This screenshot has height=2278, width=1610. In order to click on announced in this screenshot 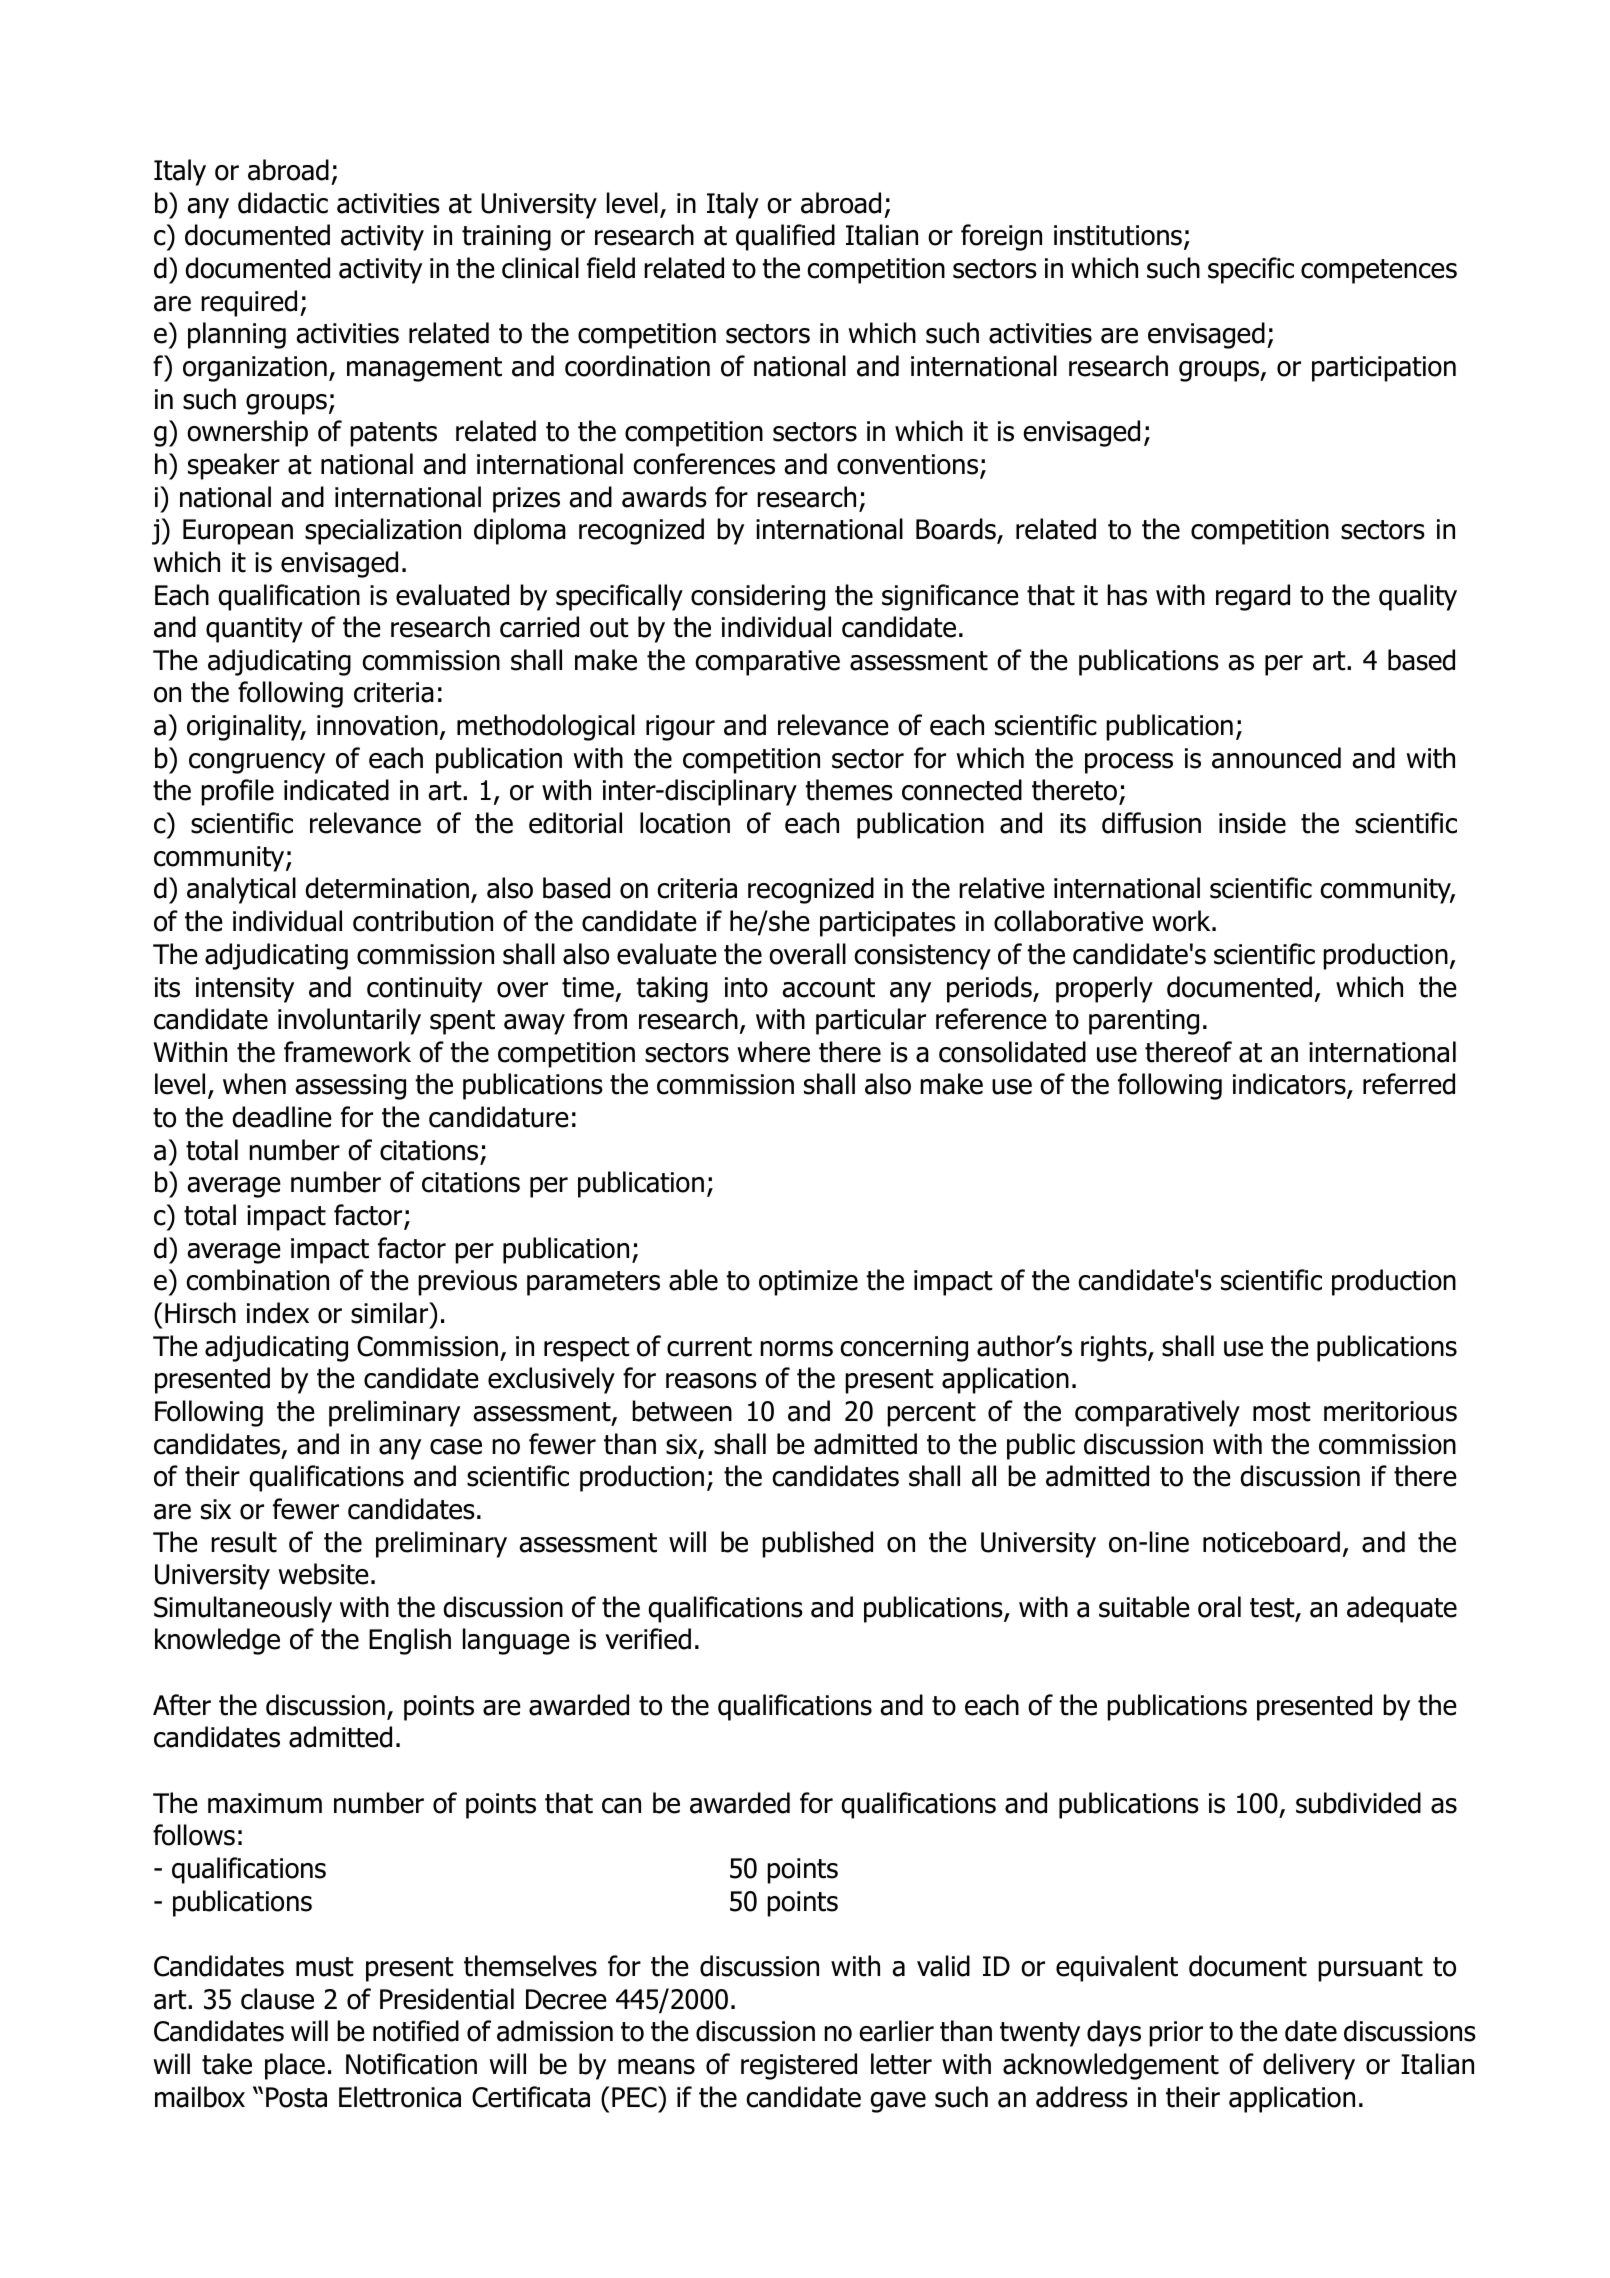, I will do `click(1276, 758)`.
